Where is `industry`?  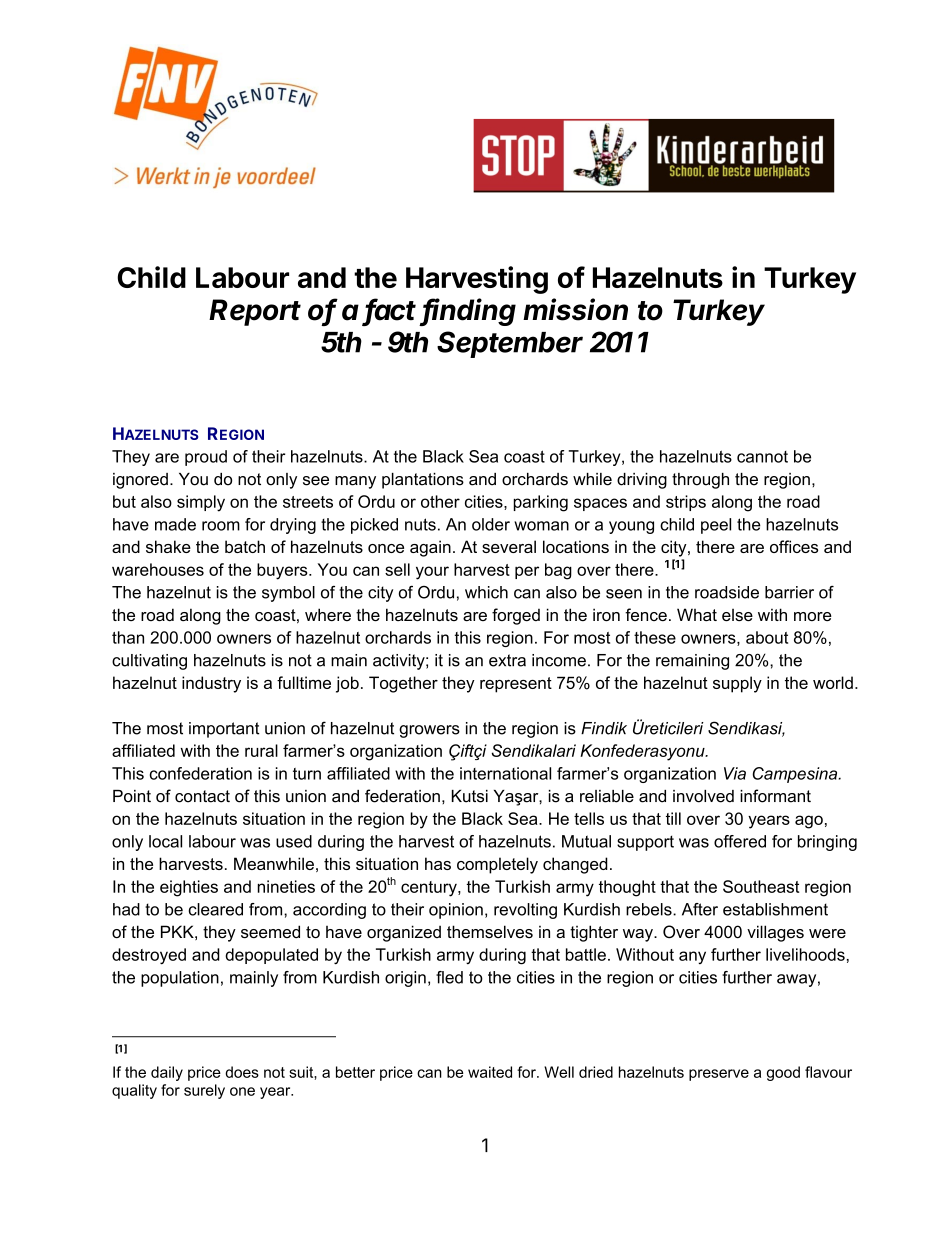 industry is located at coordinates (211, 684).
